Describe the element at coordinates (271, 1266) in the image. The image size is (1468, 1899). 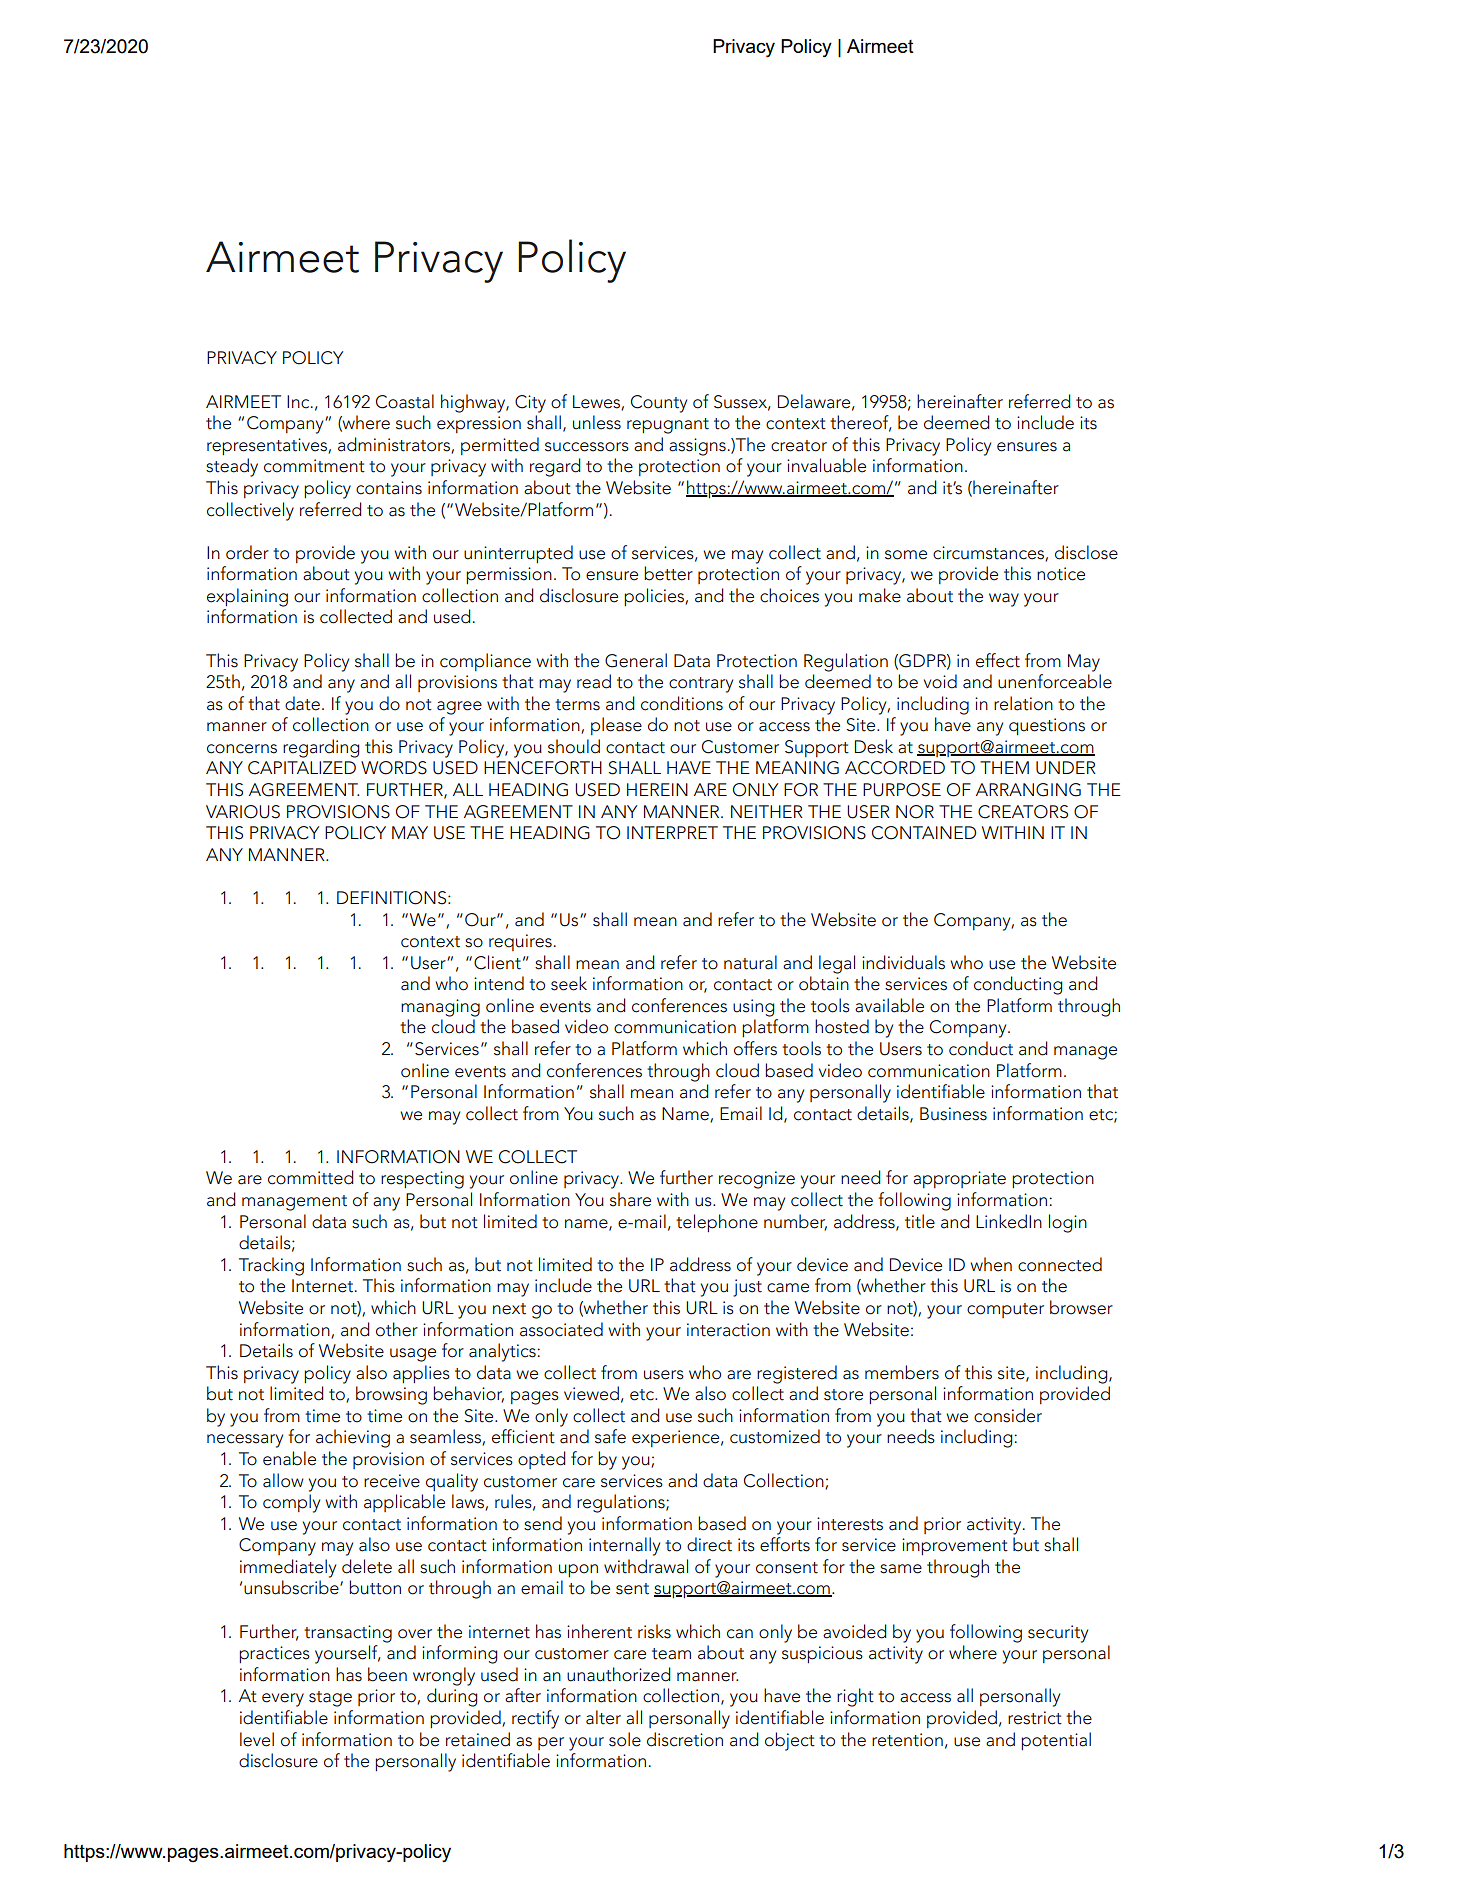
I see `Tracking` at that location.
